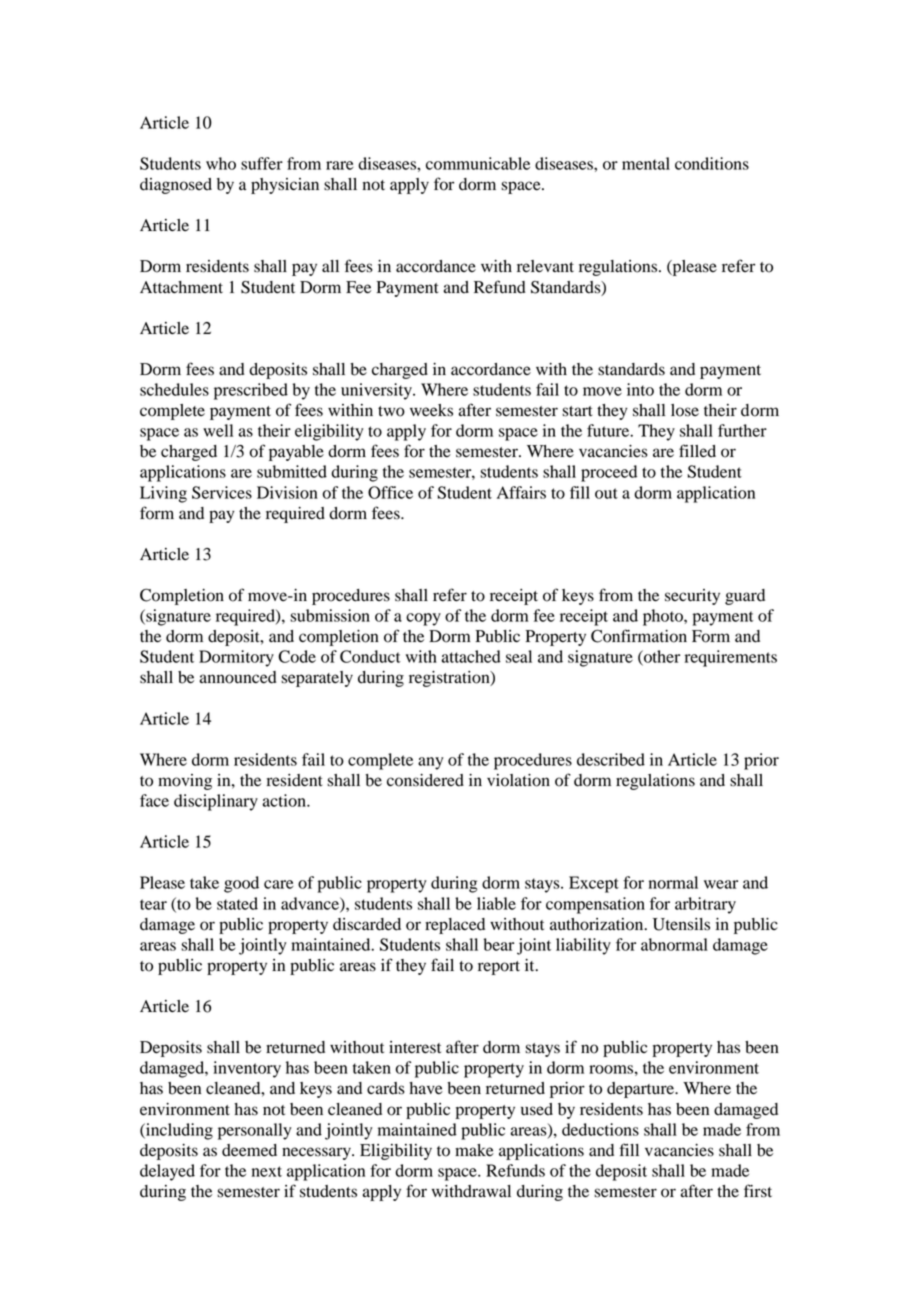 This document has width=924, height=1308. Describe the element at coordinates (221, 163) in the document. I see `who` at that location.
